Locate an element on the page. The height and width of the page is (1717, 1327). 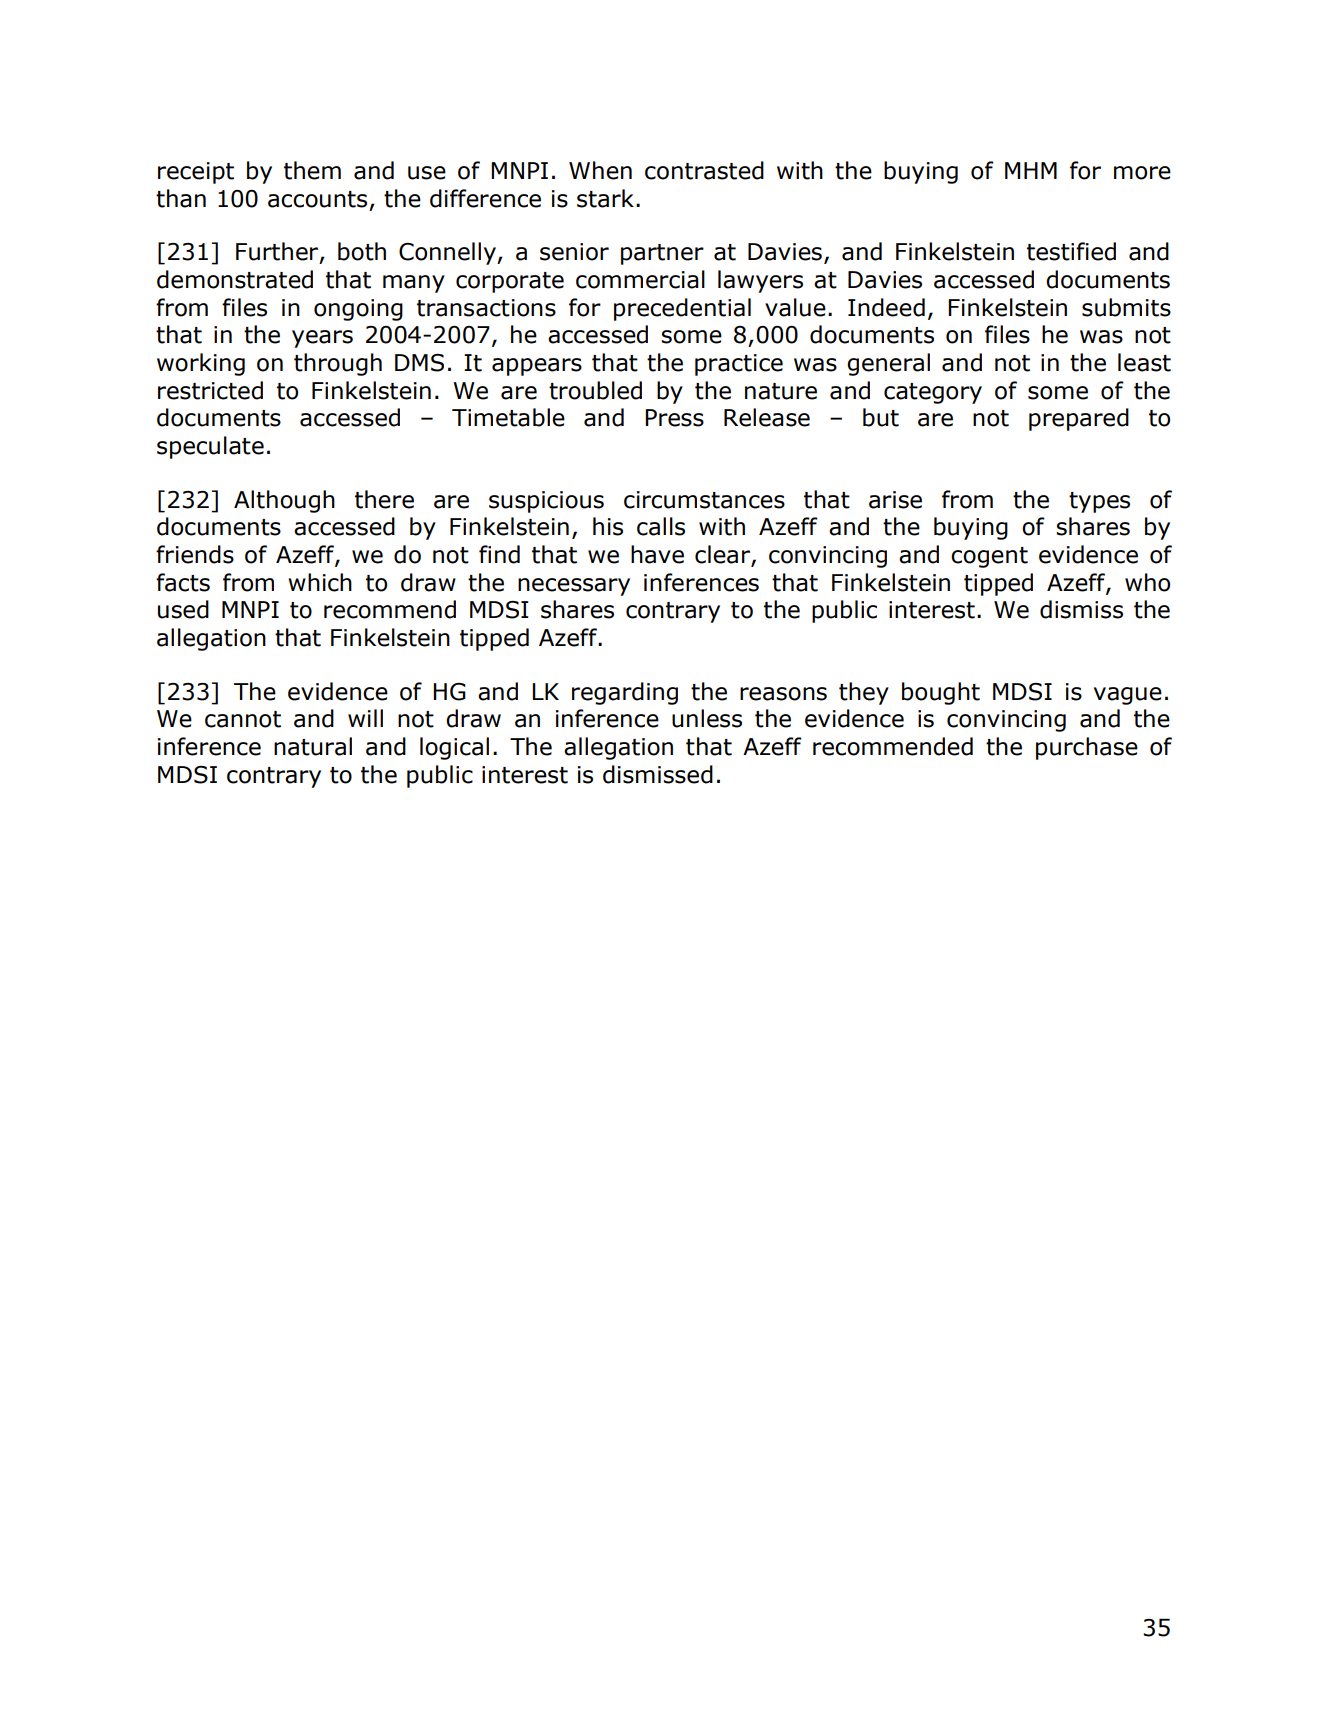
prepared is located at coordinates (1079, 419).
